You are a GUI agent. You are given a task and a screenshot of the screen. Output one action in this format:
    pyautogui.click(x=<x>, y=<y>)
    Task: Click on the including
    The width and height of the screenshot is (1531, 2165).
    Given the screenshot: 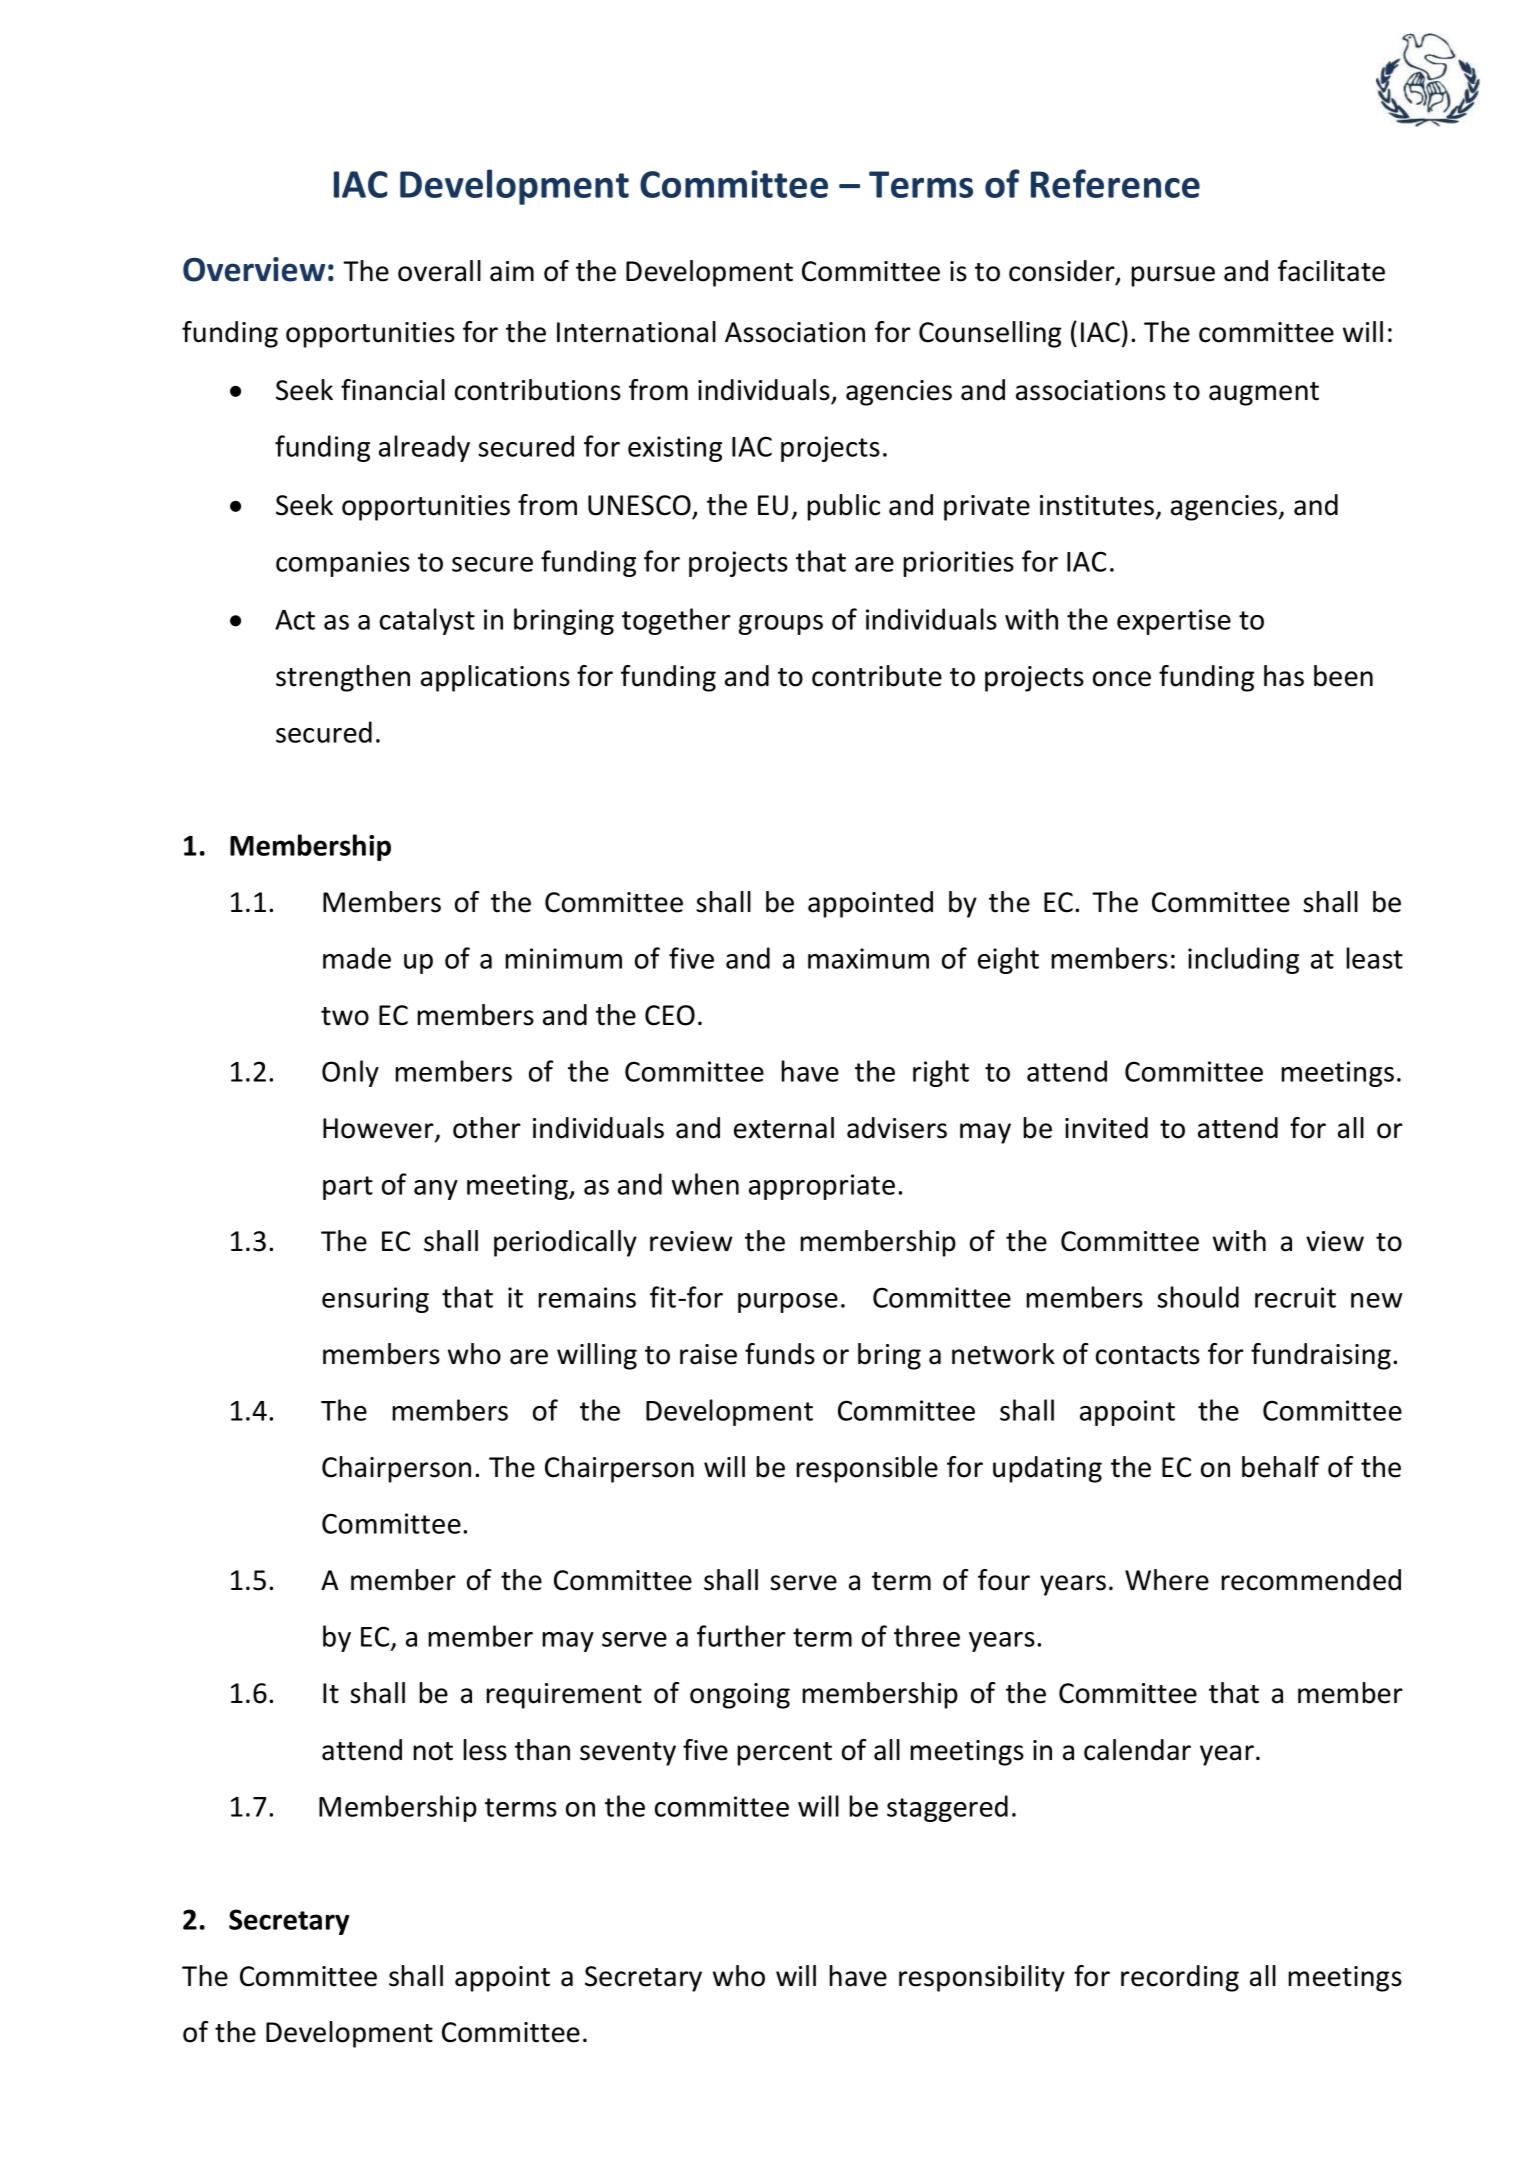 What is the action you would take?
    pyautogui.click(x=1243, y=960)
